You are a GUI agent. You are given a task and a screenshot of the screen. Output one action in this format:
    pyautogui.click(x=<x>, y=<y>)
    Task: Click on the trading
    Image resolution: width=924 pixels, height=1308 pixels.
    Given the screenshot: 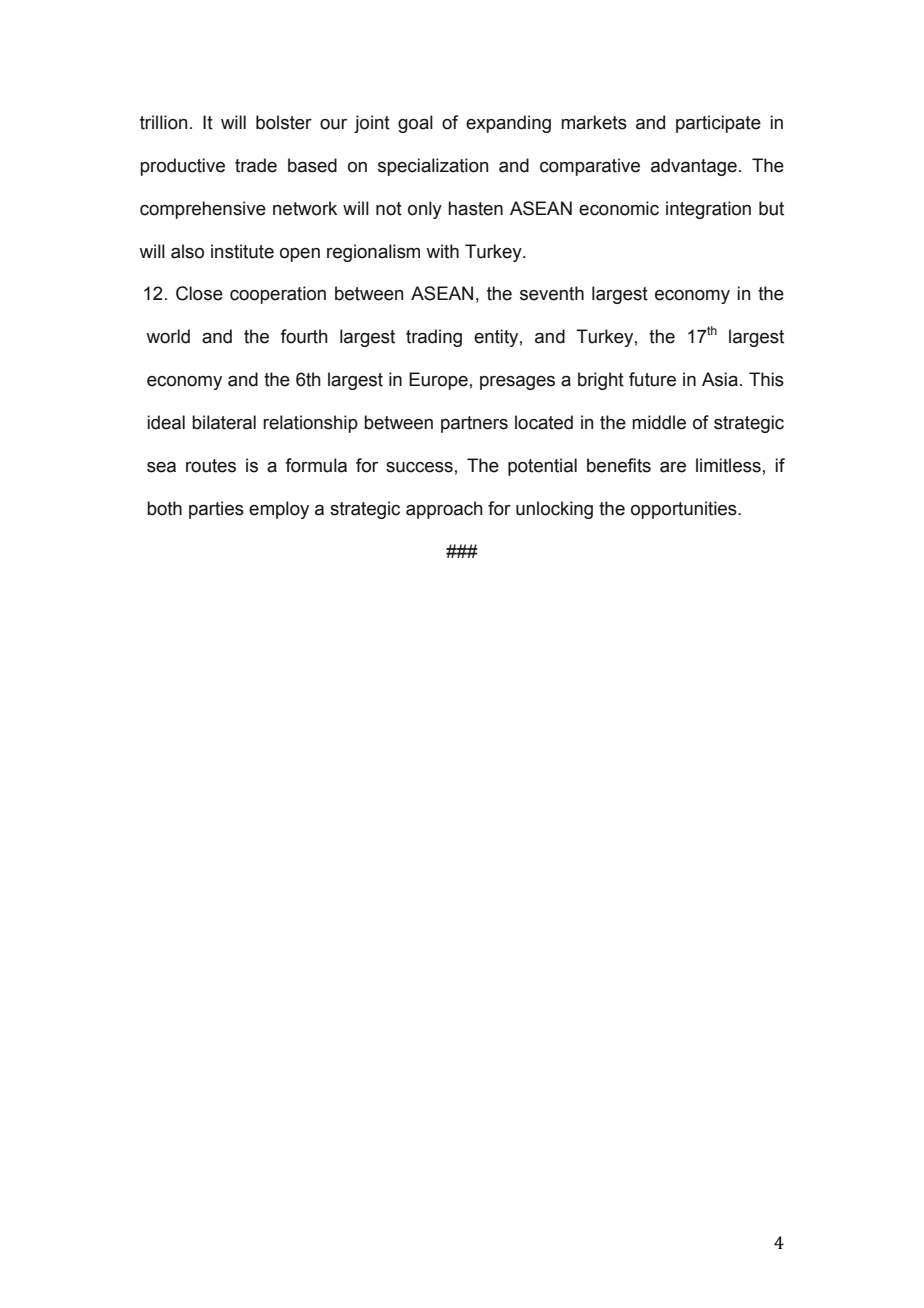 What is the action you would take?
    pyautogui.click(x=434, y=338)
